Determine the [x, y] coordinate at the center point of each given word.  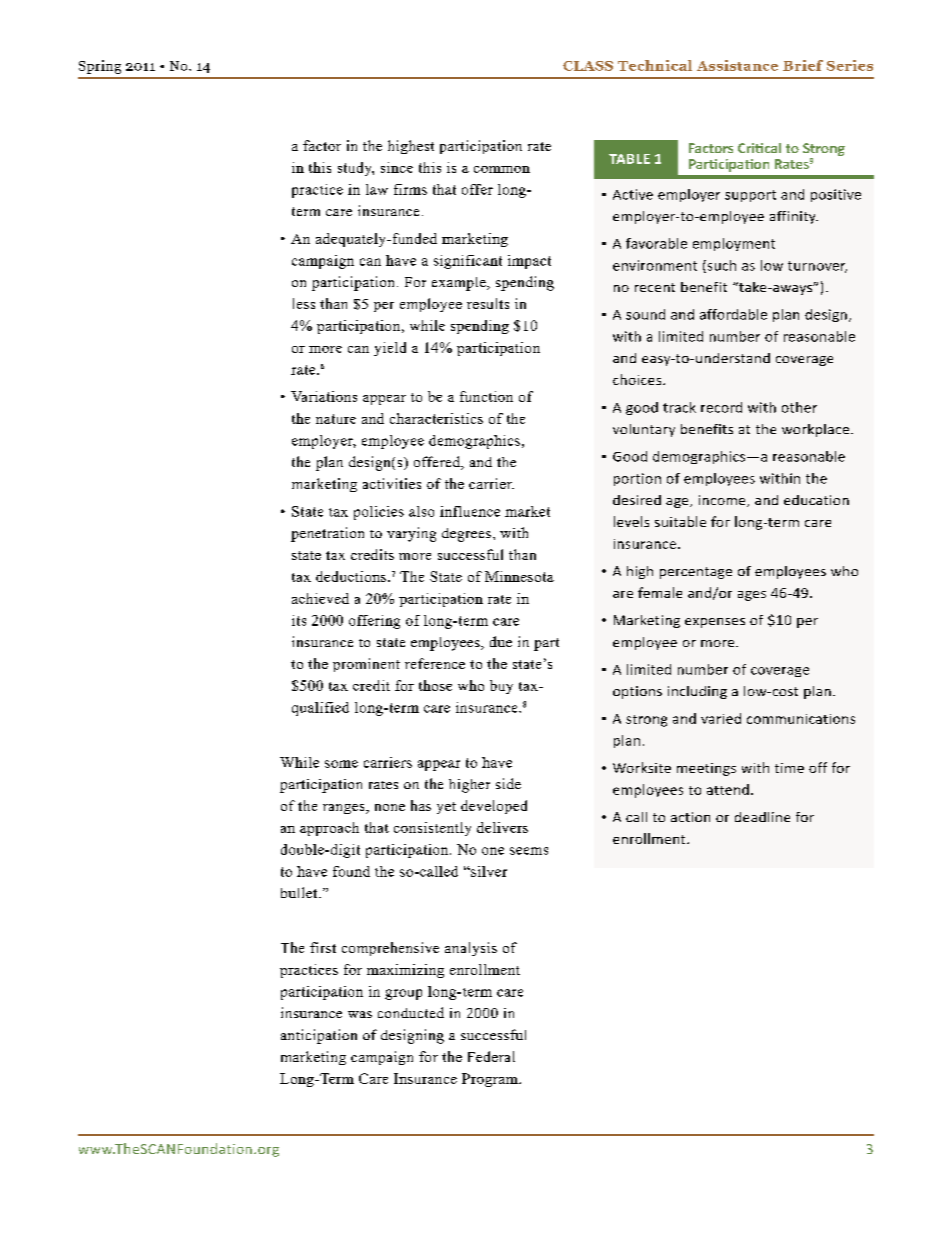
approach [329, 829]
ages [752, 596]
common [502, 169]
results [488, 303]
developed [494, 807]
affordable [733, 314]
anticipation [319, 1036]
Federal [491, 1056]
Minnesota [519, 576]
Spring [100, 67]
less [304, 303]
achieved [320, 598]
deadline [762, 817]
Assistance [737, 65]
